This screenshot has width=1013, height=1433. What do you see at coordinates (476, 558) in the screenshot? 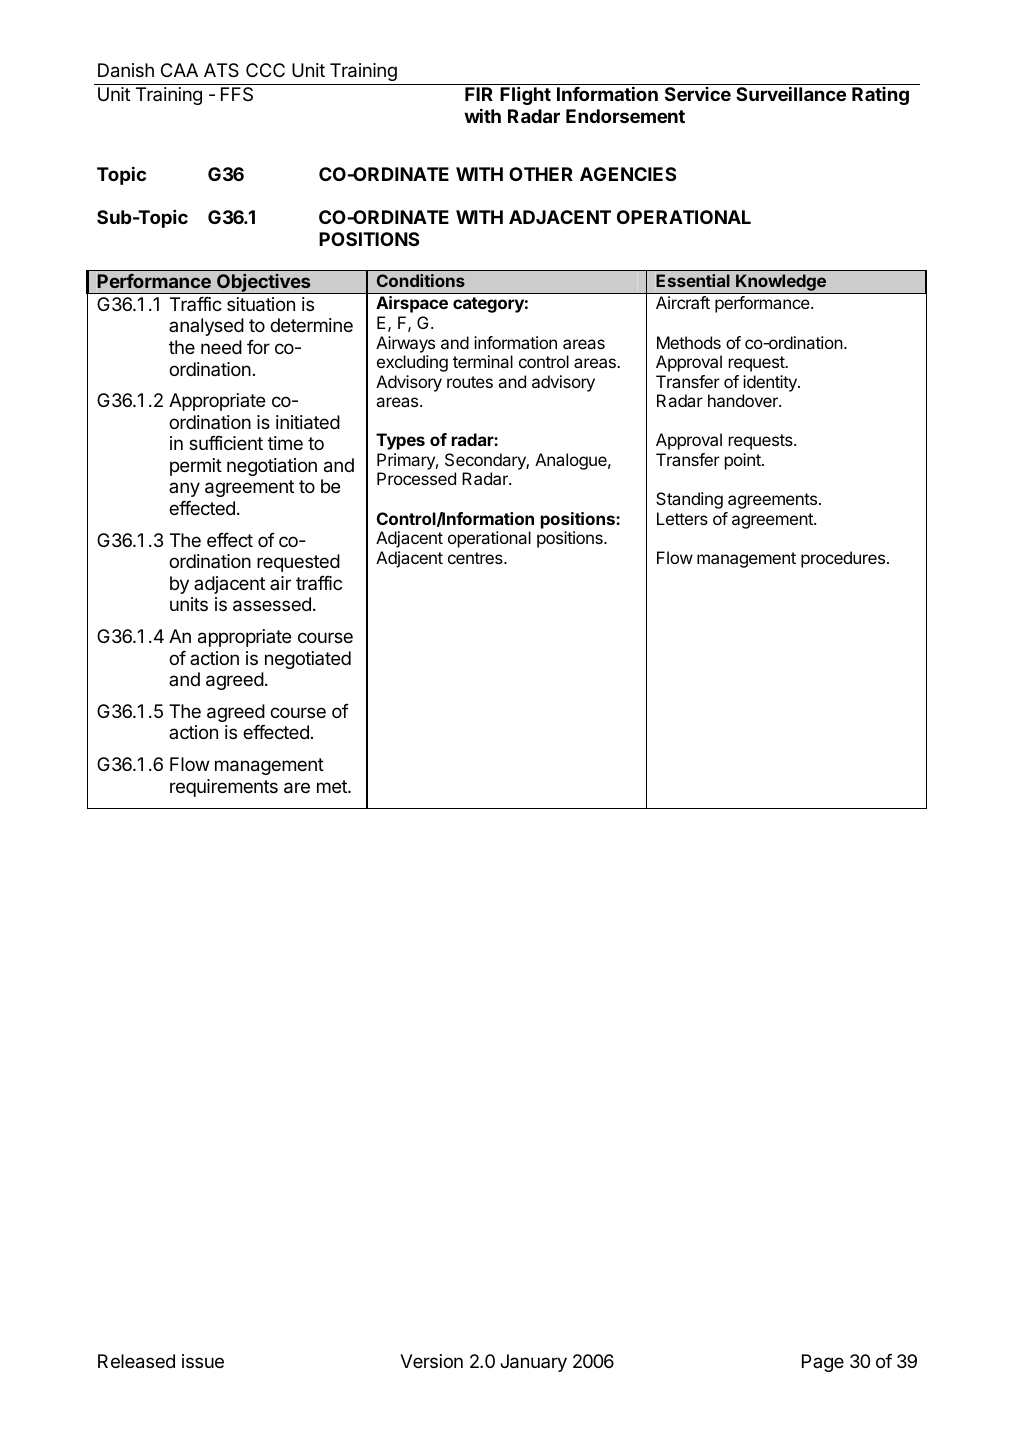
I see `centres` at bounding box center [476, 558].
